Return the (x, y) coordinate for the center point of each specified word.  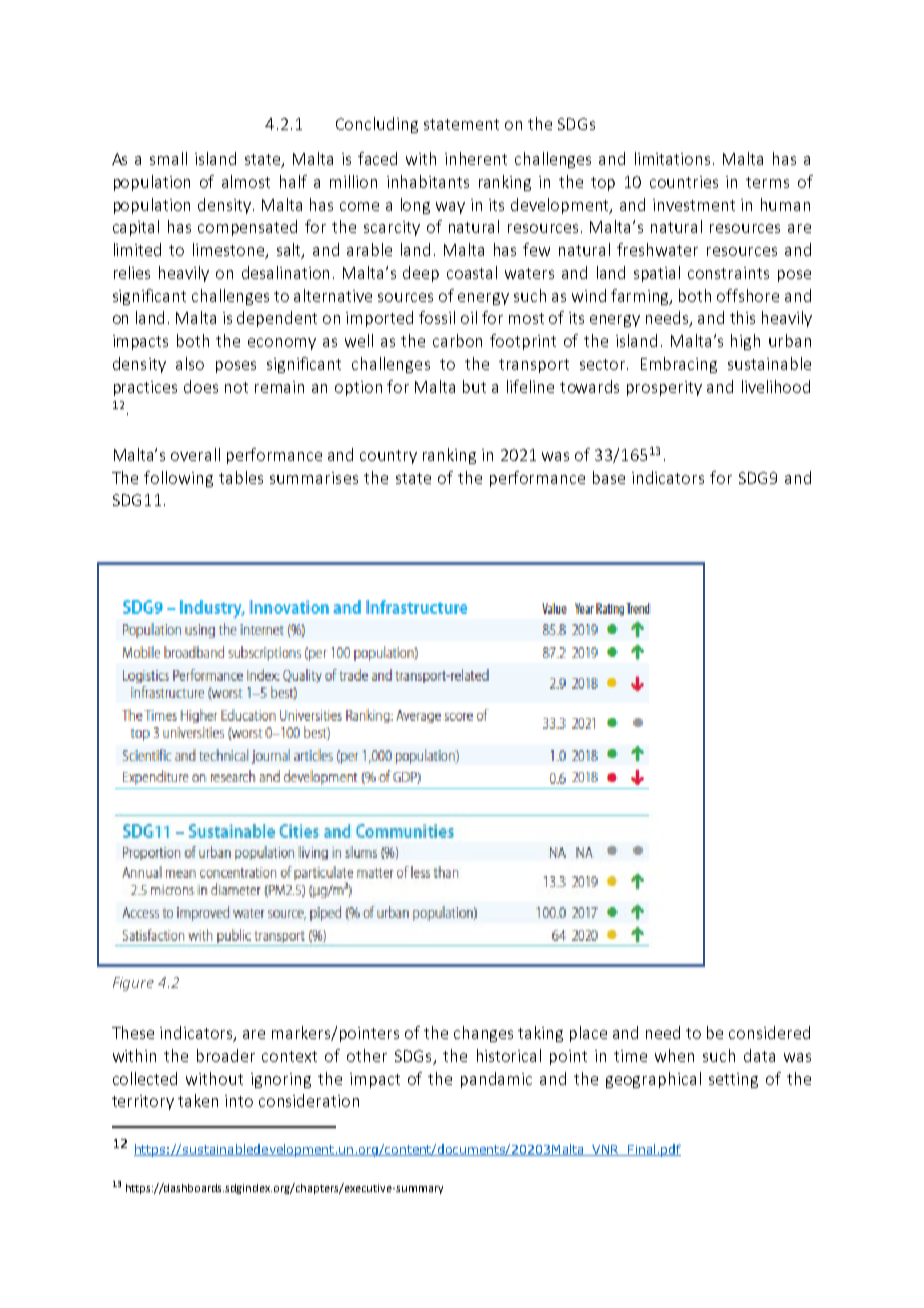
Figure (133, 984)
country (388, 457)
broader (226, 1055)
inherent (476, 158)
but (474, 386)
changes (483, 1034)
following (178, 479)
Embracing (679, 365)
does (201, 386)
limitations (674, 158)
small (168, 158)
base (609, 477)
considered (769, 1032)
